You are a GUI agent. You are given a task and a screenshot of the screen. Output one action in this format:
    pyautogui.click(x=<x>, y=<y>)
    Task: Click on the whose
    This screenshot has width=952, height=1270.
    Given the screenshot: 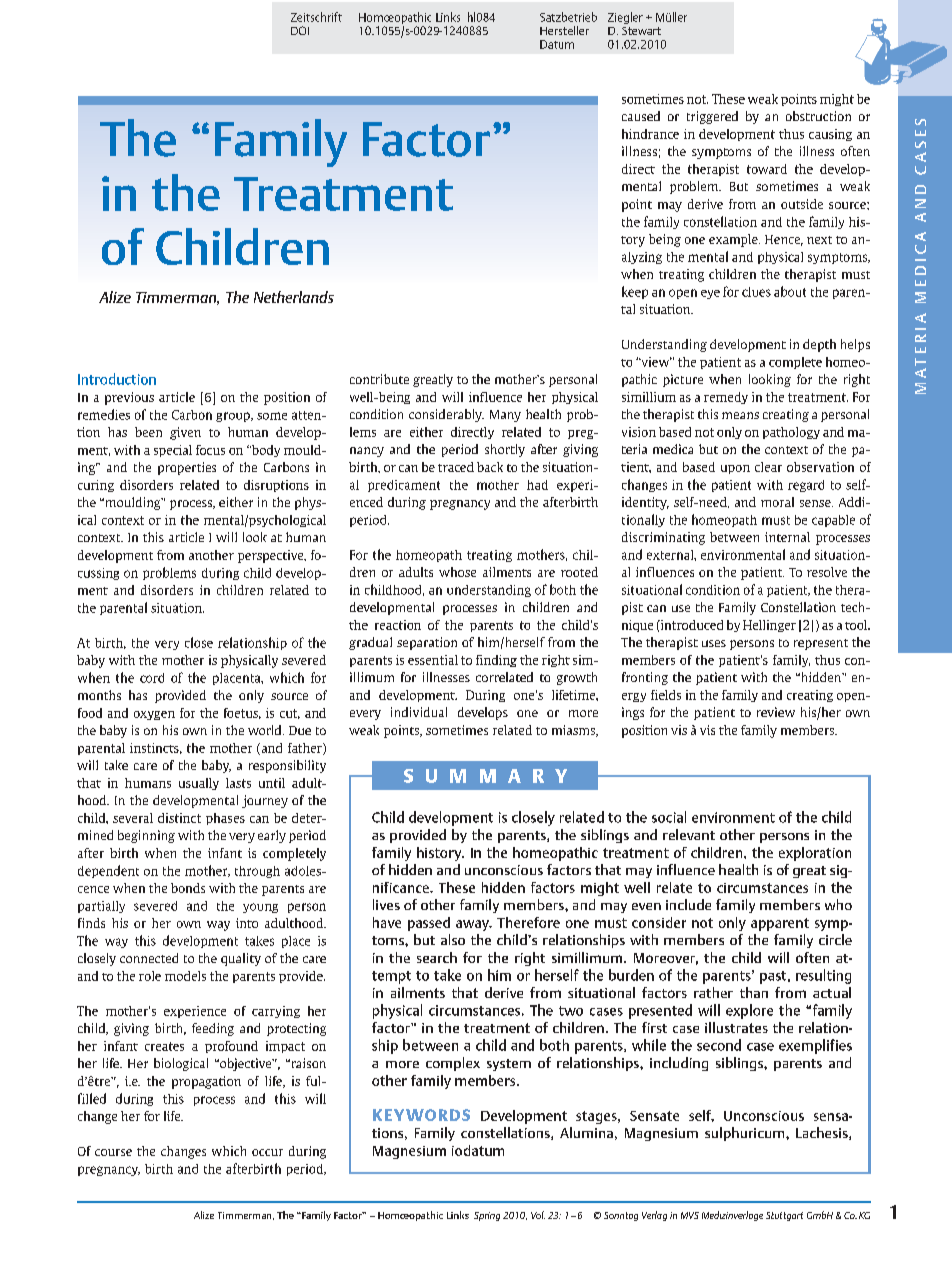 What is the action you would take?
    pyautogui.click(x=457, y=572)
